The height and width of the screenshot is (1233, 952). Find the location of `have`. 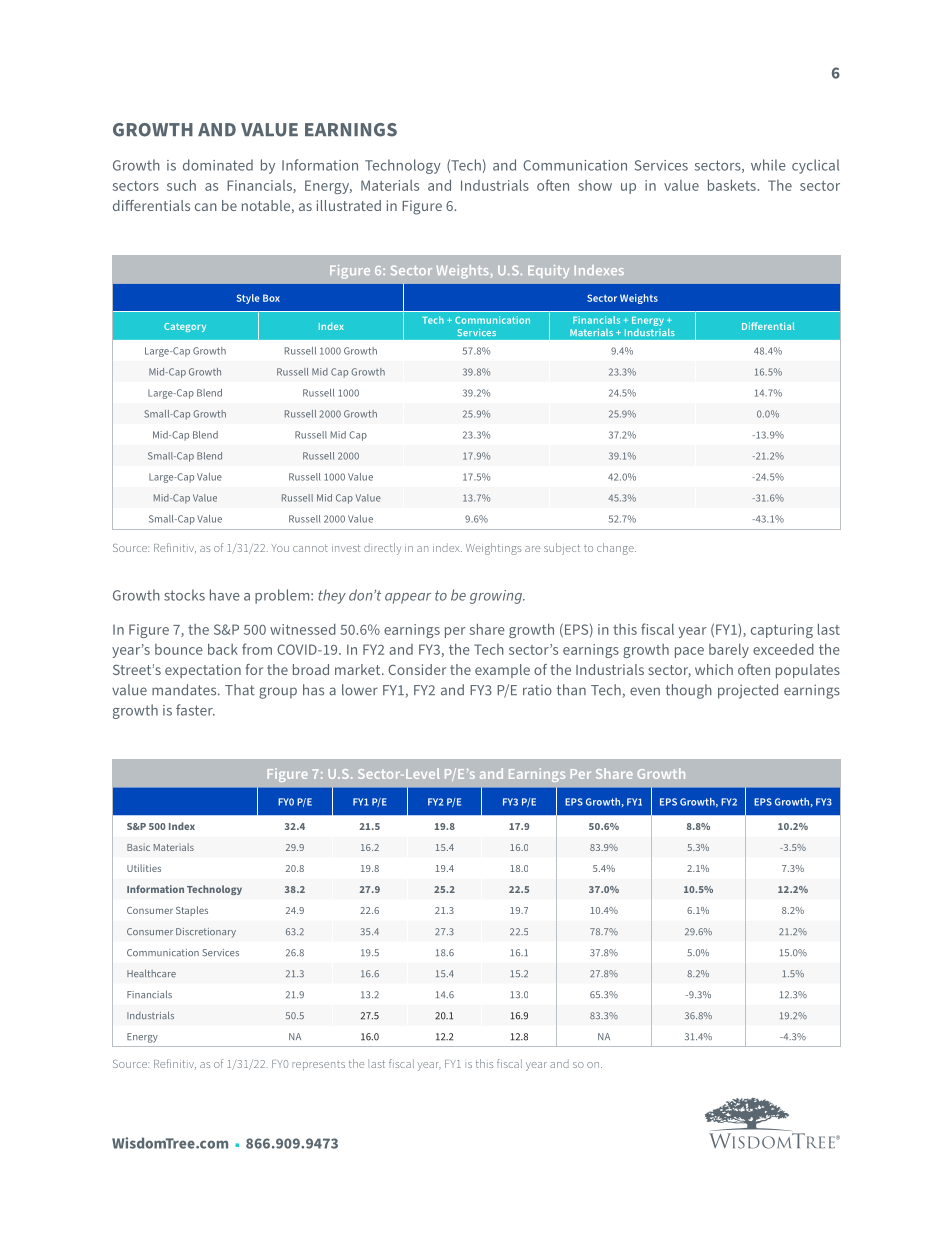

have is located at coordinates (225, 595).
